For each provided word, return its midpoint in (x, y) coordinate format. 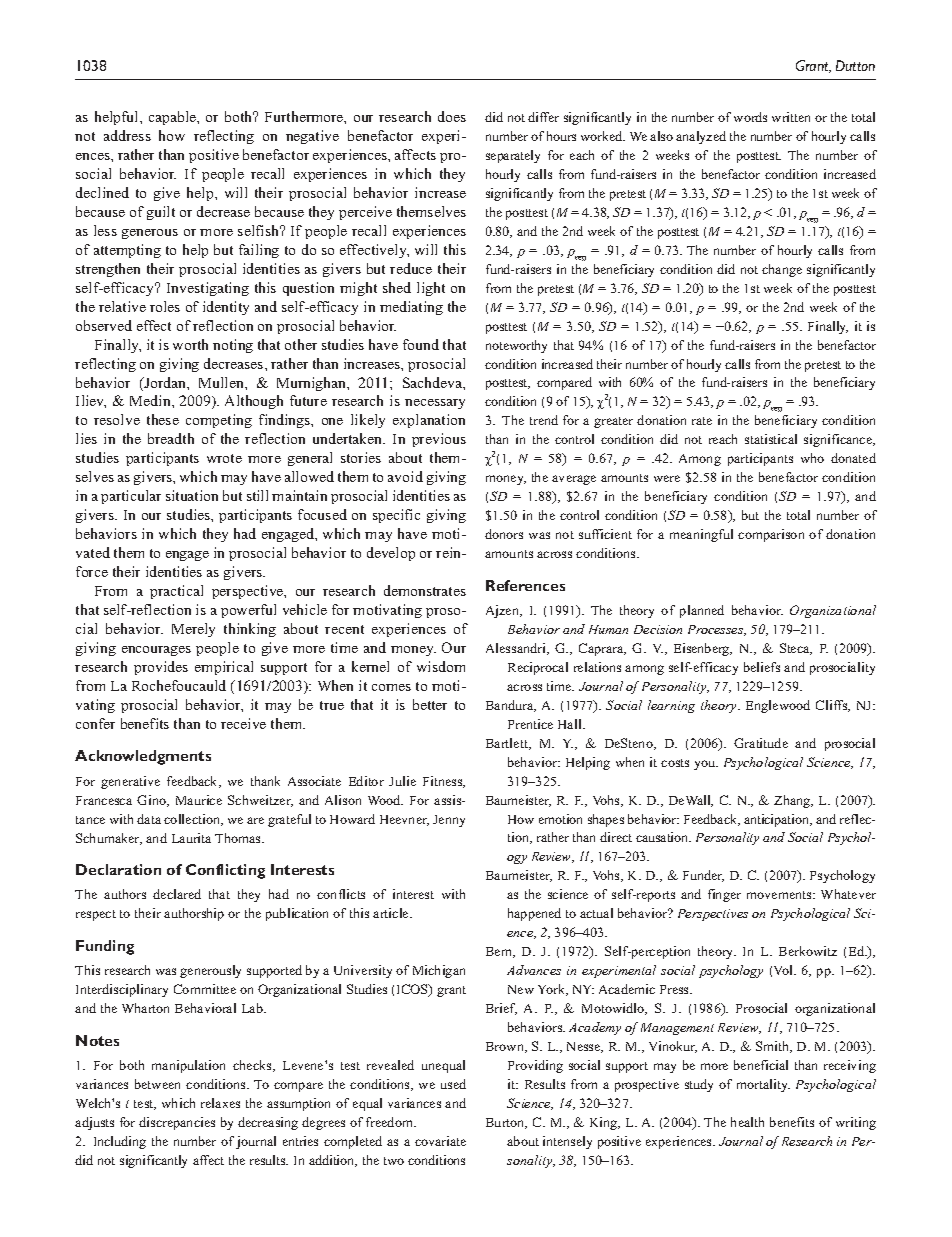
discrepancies (177, 1123)
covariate (440, 1141)
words (750, 117)
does (452, 116)
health (747, 1122)
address (127, 135)
